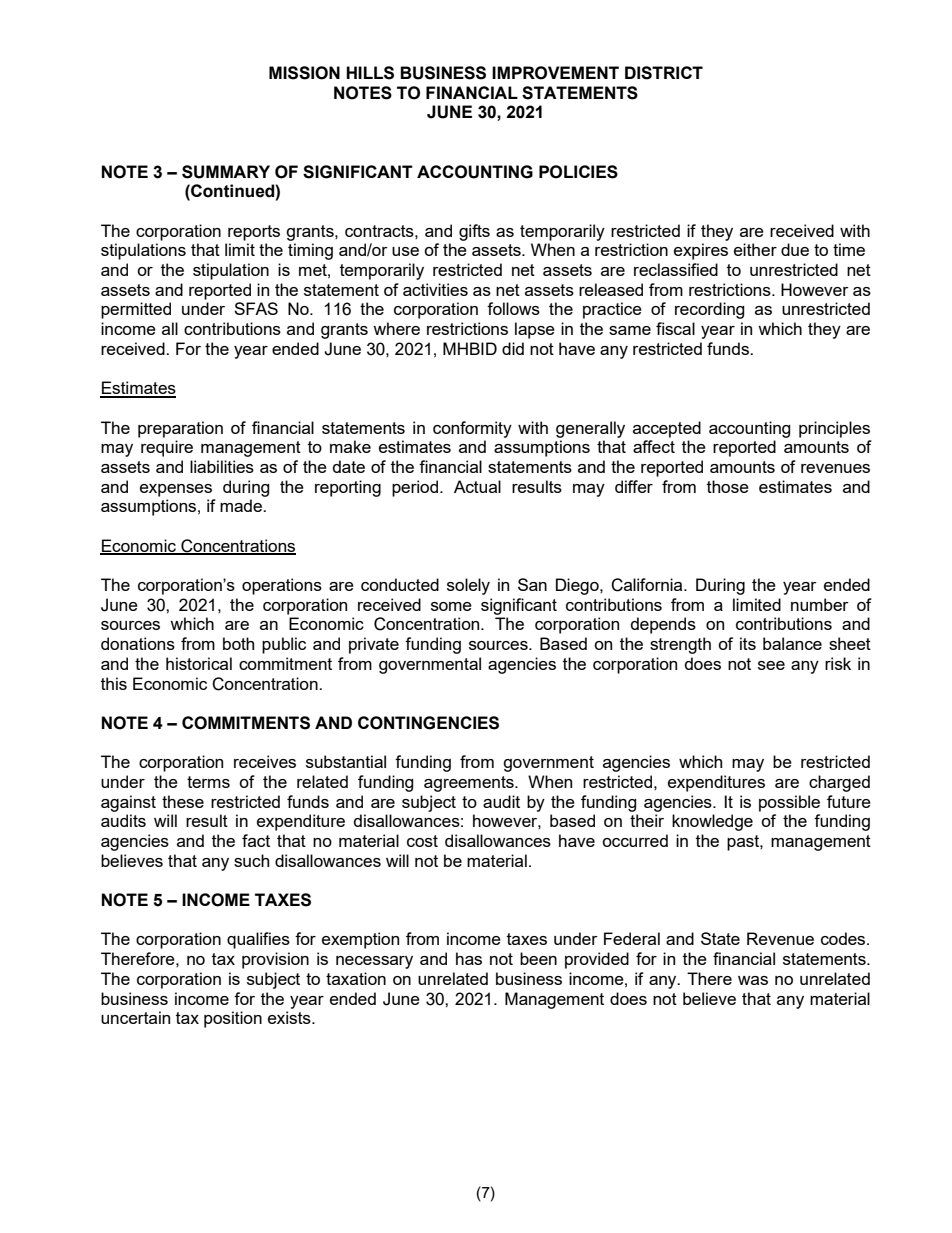 This screenshot has height=1233, width=952. Describe the element at coordinates (469, 958) in the screenshot. I see `has` at that location.
